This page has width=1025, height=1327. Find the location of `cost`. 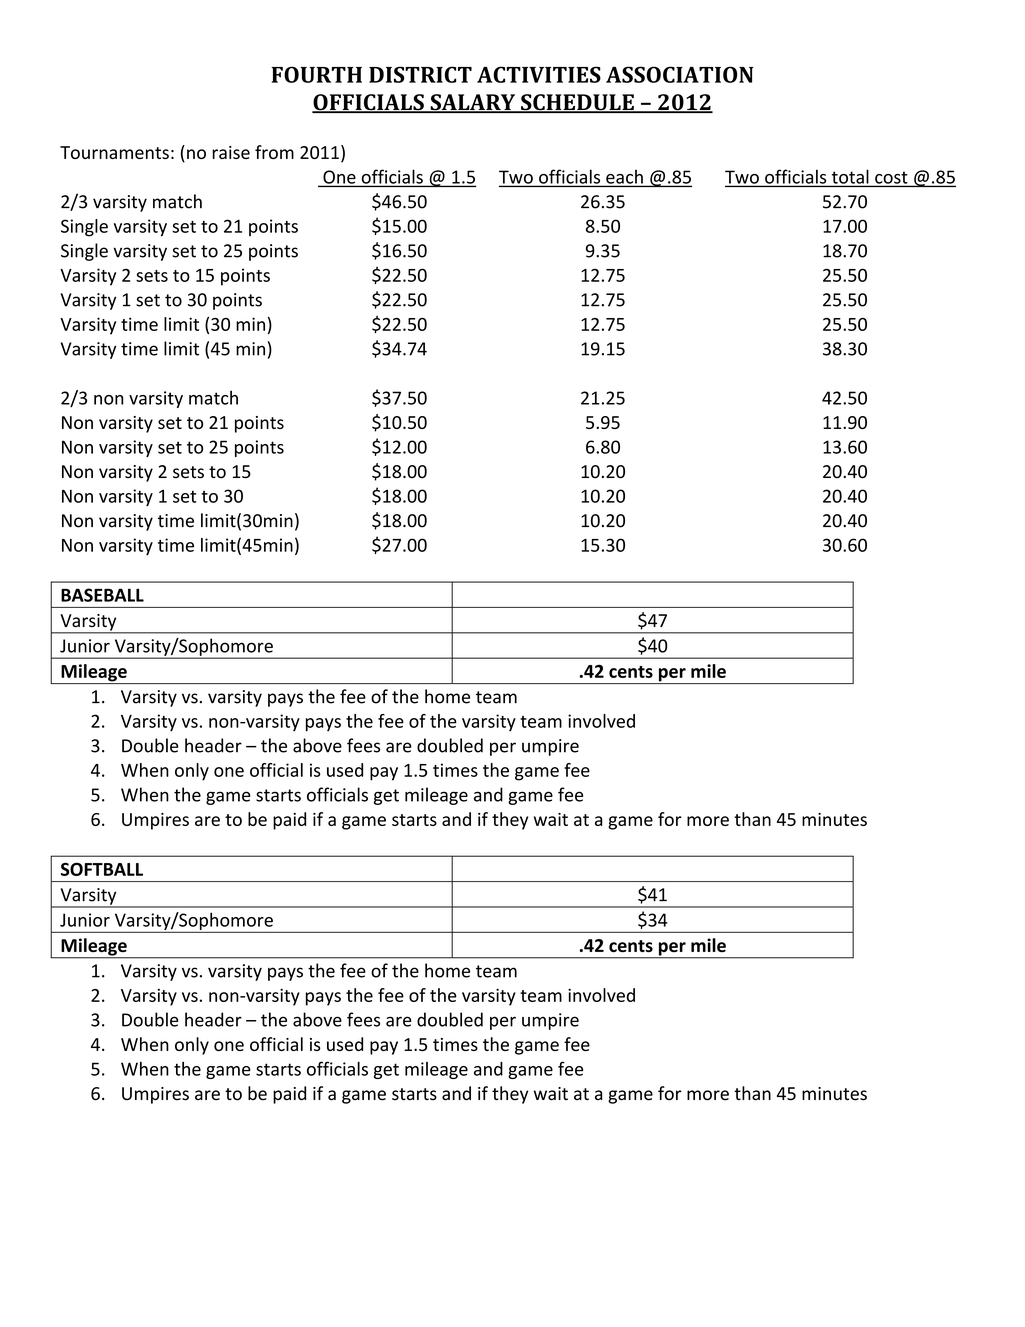

cost is located at coordinates (891, 179).
